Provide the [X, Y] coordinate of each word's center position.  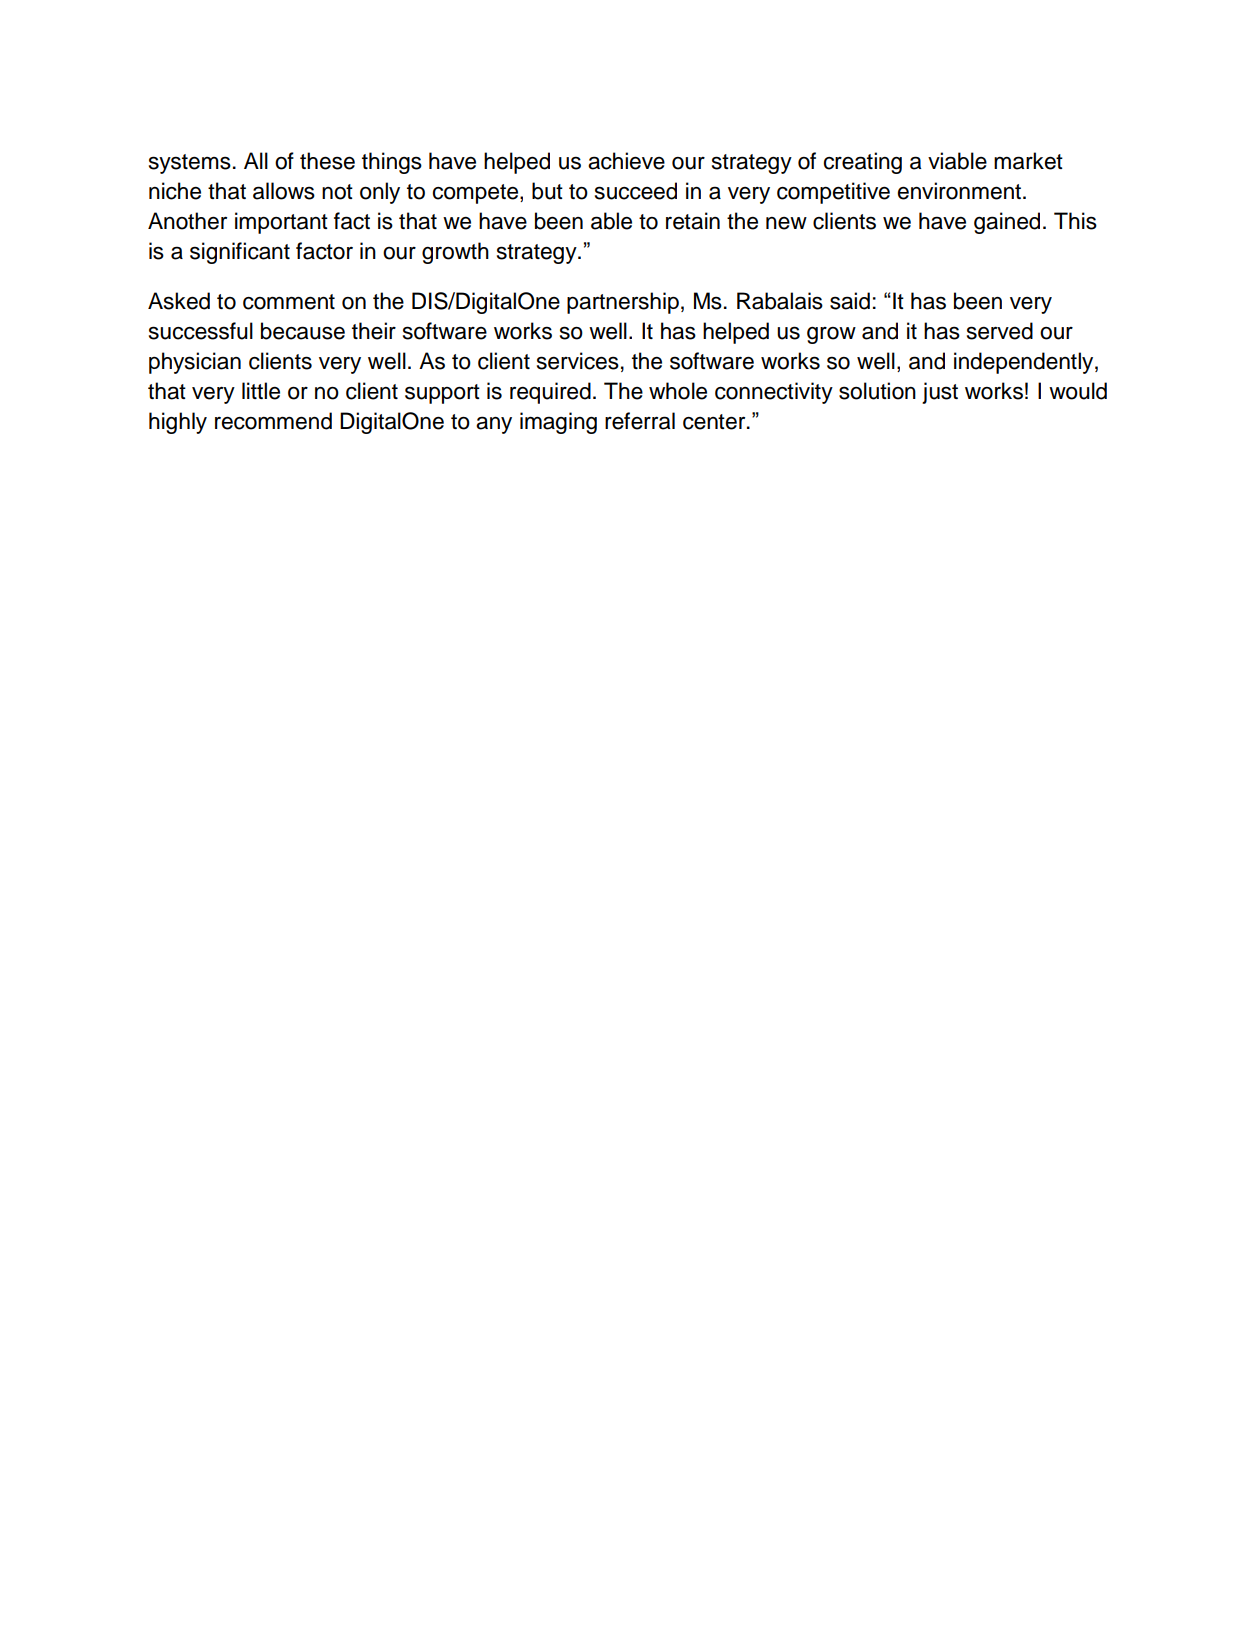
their [374, 331]
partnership [623, 303]
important [281, 223]
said [850, 301]
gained [1007, 223]
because [303, 331]
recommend [273, 421]
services [578, 361]
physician [195, 363]
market [1028, 161]
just [940, 393]
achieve [626, 161]
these [327, 161]
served [1000, 331]
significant [240, 253]
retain [693, 221]
